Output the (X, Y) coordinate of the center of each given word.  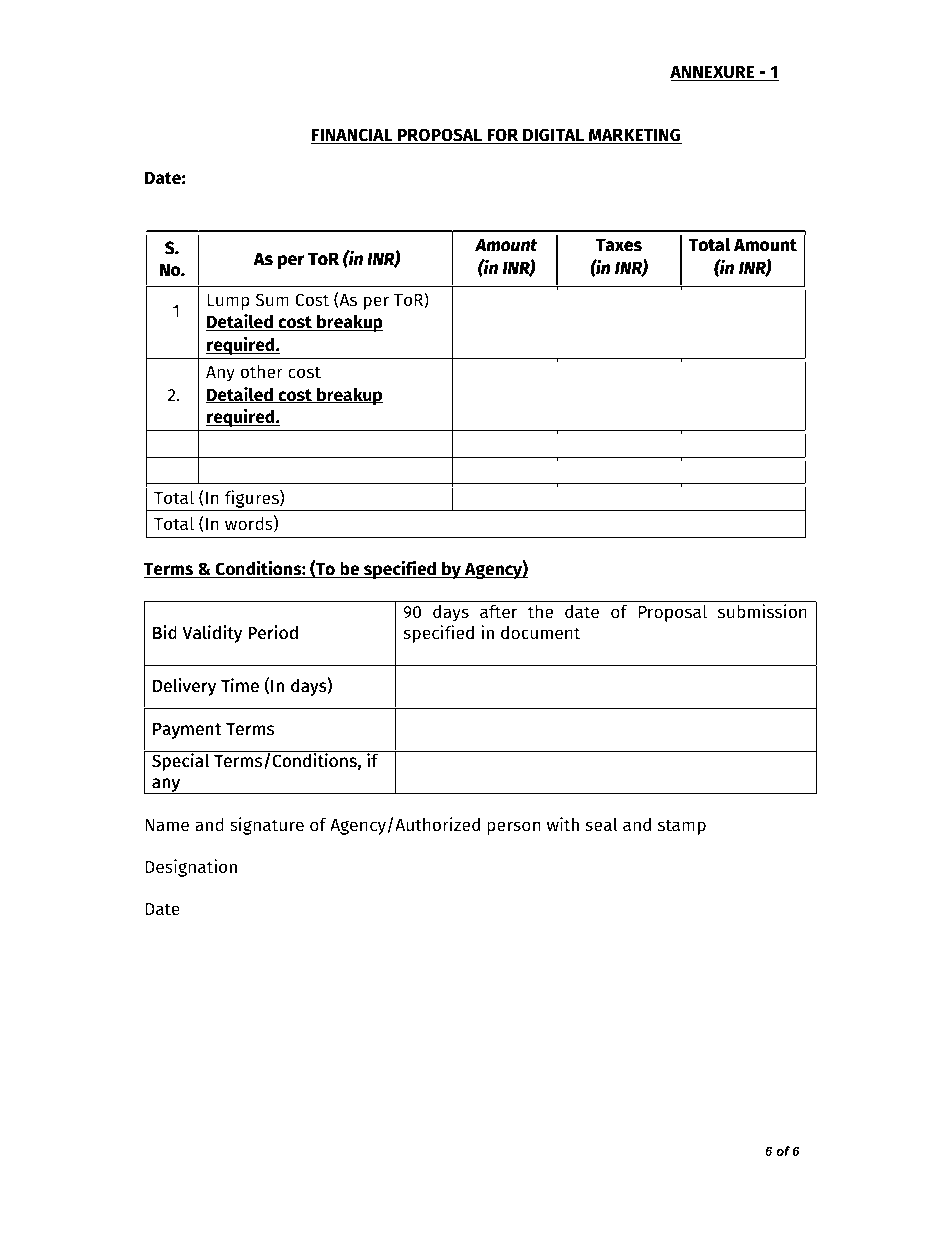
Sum (272, 300)
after (498, 612)
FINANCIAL (353, 136)
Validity (212, 634)
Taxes (619, 245)
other (261, 372)
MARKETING (634, 136)
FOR (503, 136)
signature (267, 826)
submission (762, 611)
